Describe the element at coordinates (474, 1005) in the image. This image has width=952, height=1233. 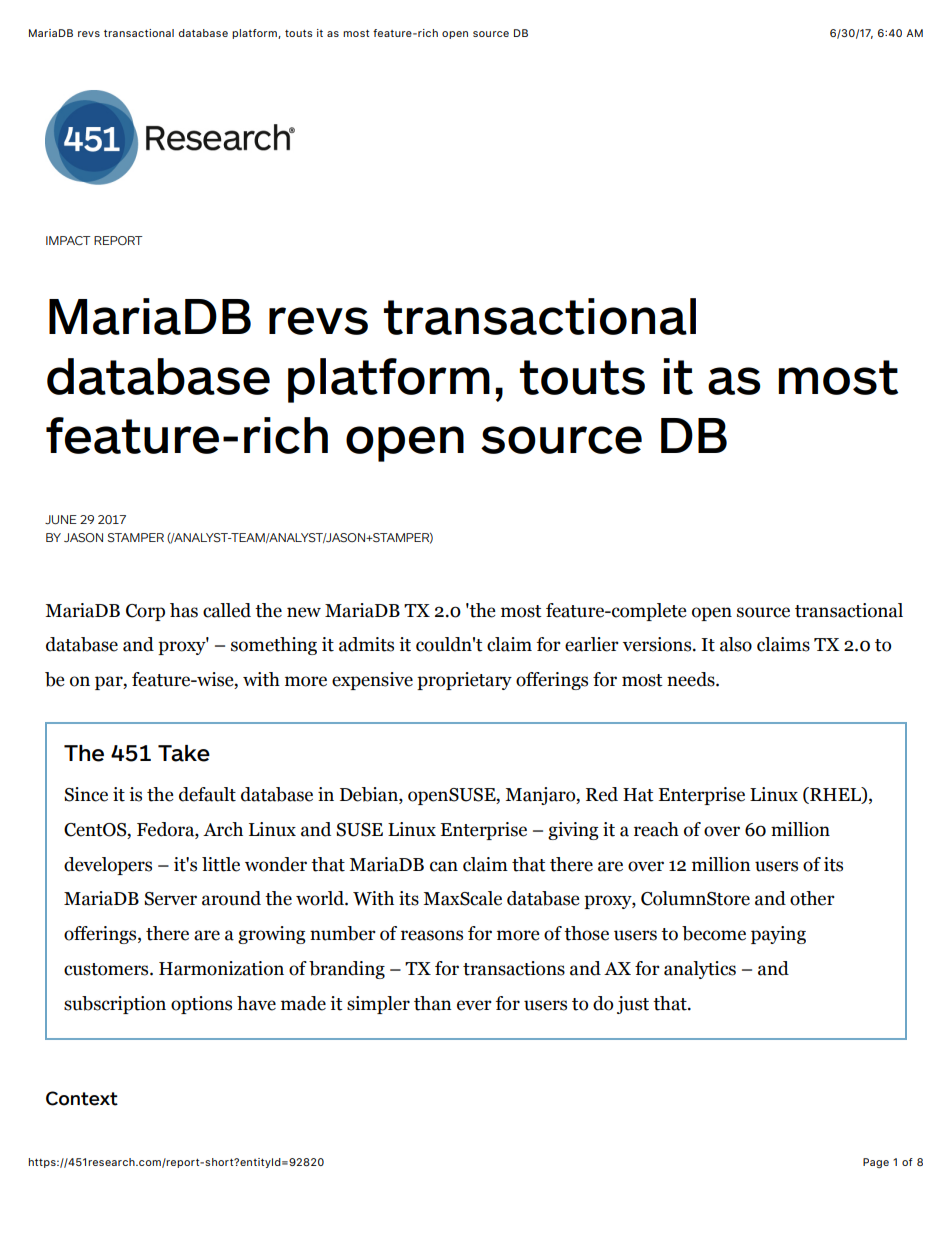
I see `ever` at that location.
